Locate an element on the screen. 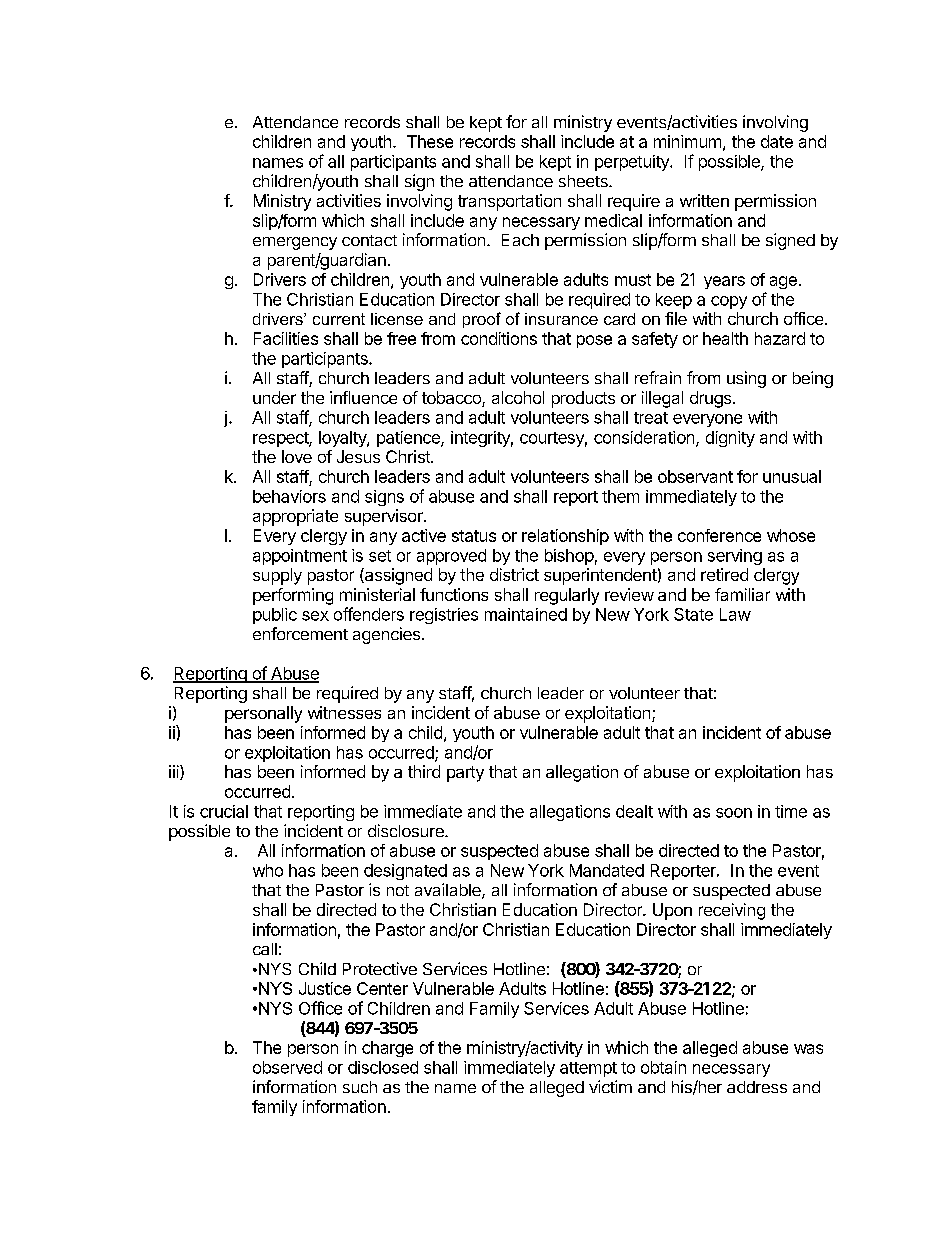  emergency is located at coordinates (295, 243).
